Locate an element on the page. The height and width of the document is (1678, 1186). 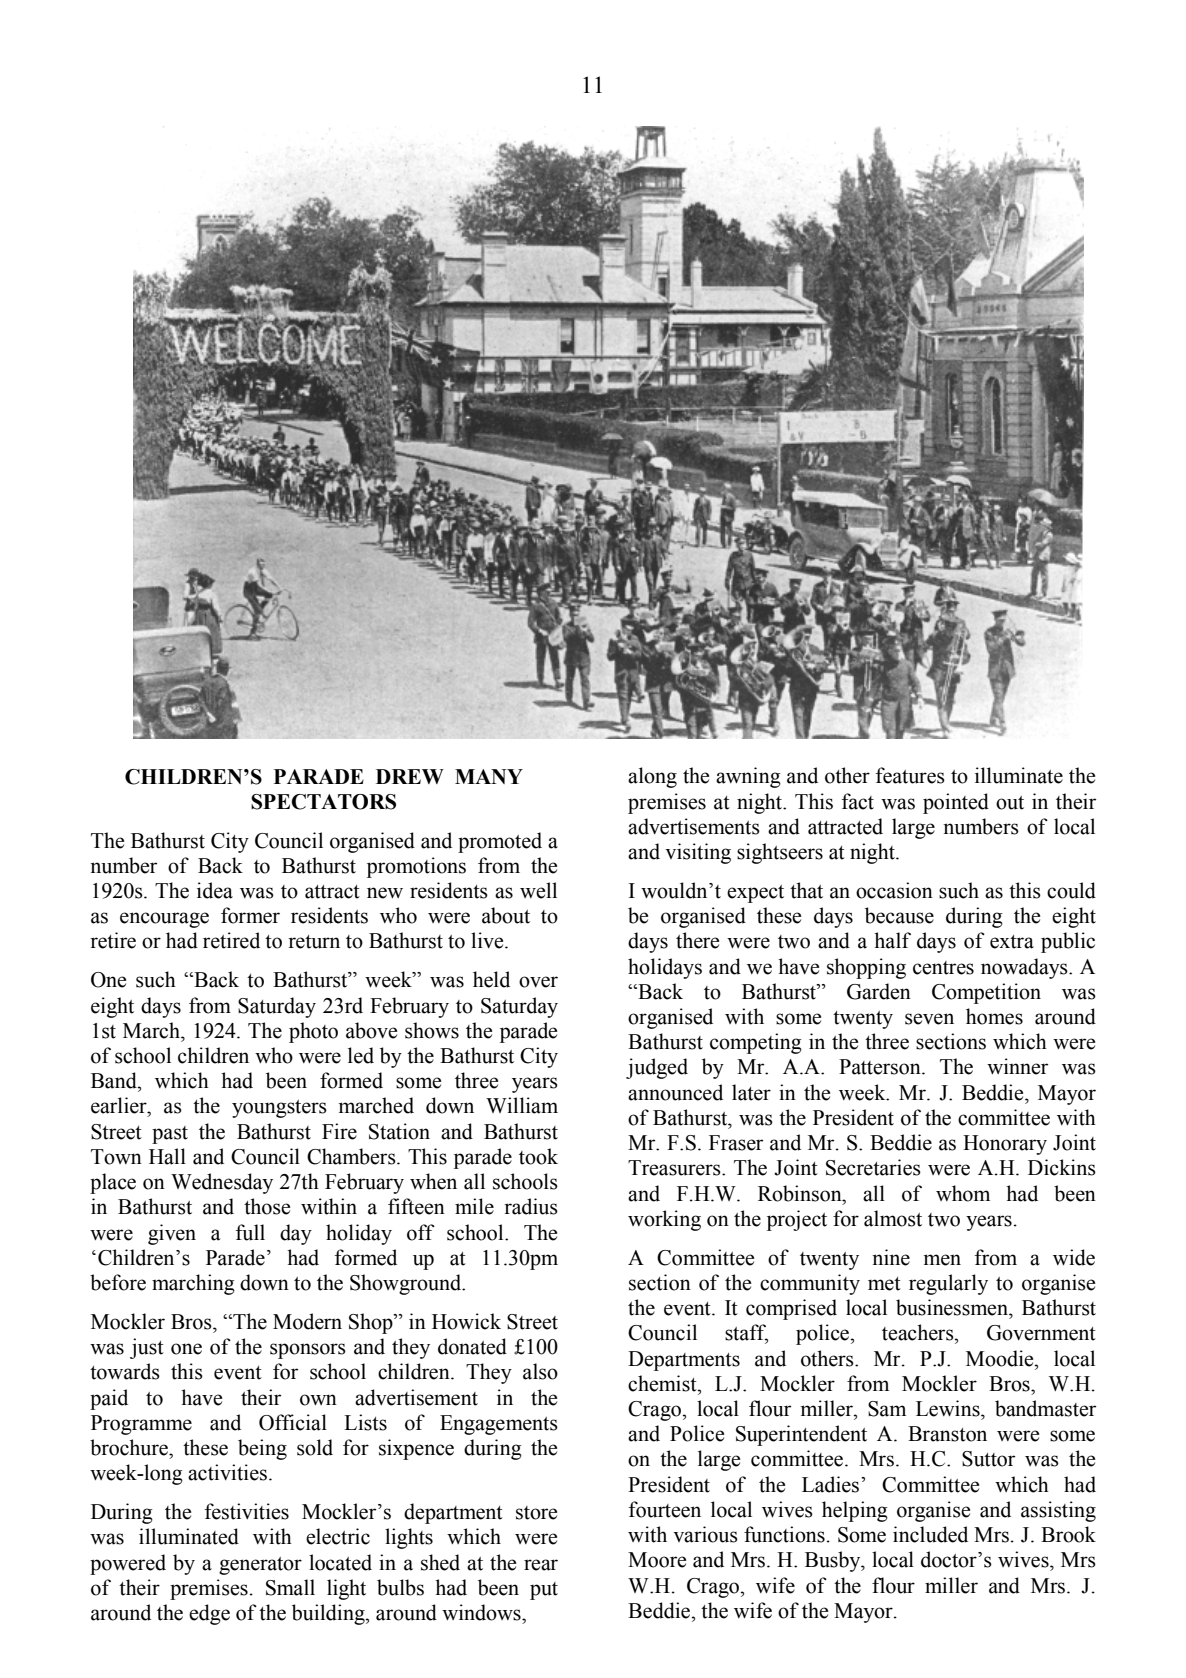
centres is located at coordinates (943, 968).
